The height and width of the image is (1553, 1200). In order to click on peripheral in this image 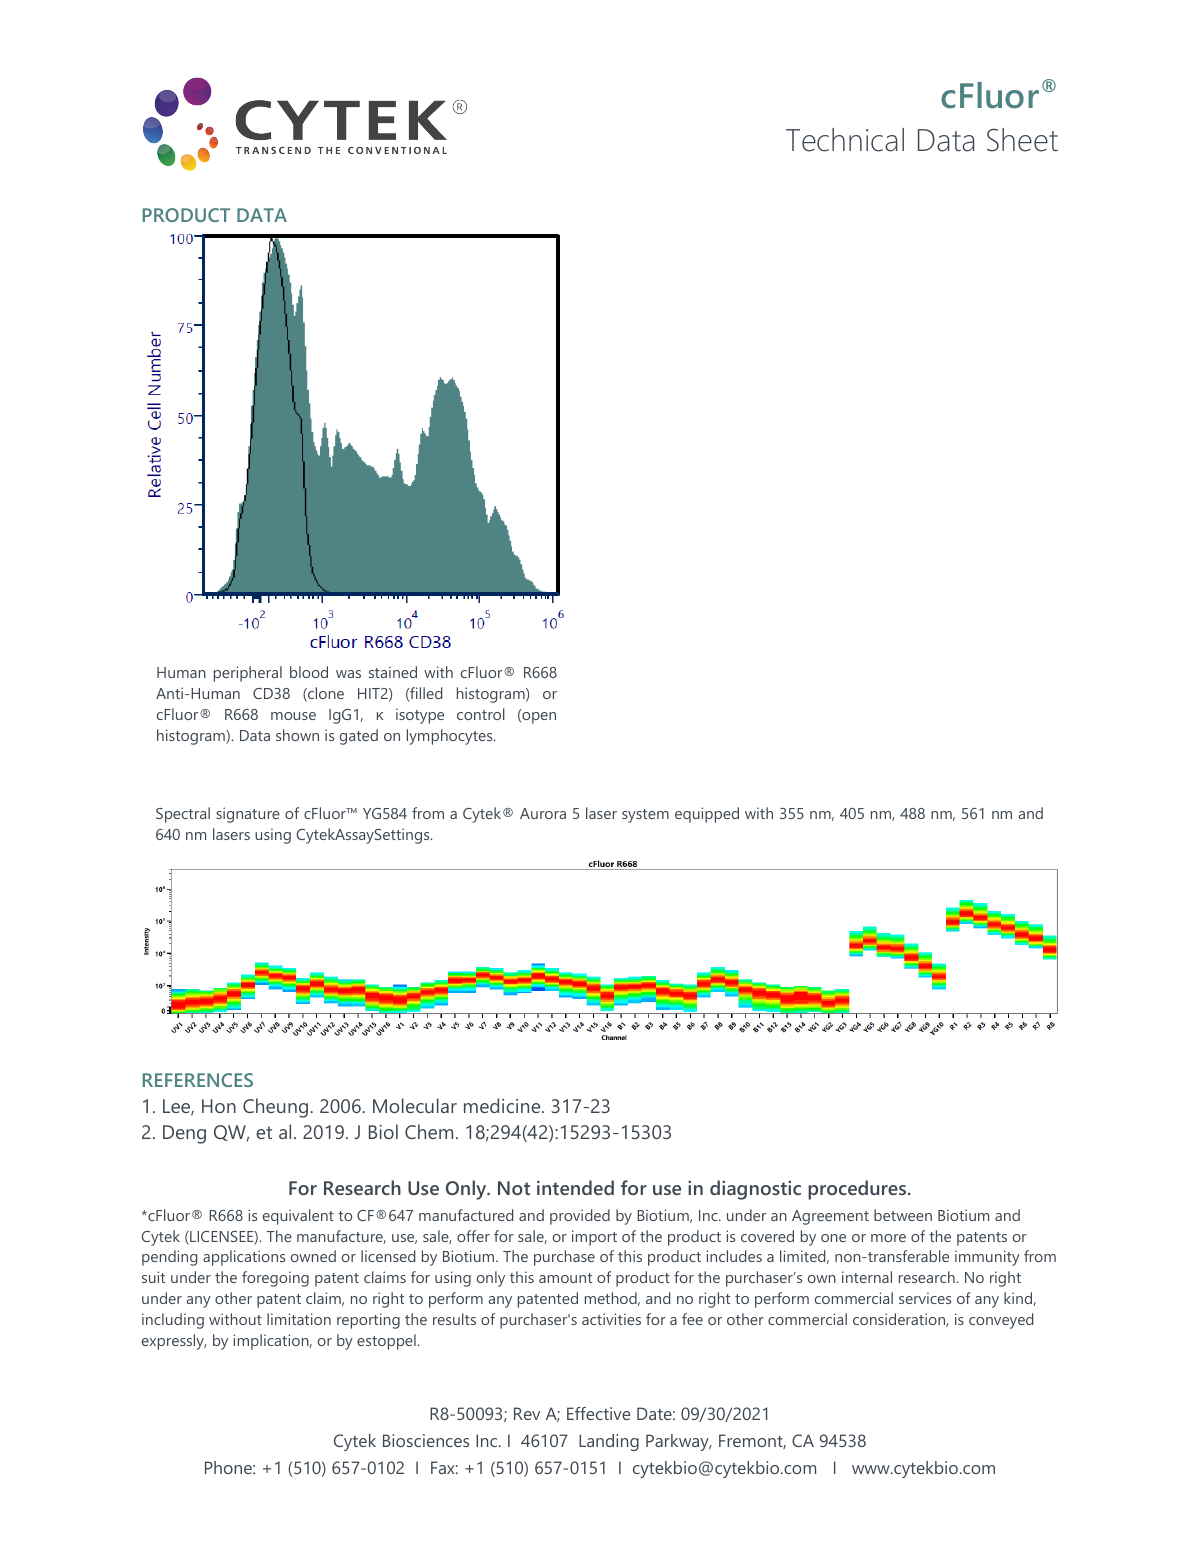, I will do `click(248, 674)`.
